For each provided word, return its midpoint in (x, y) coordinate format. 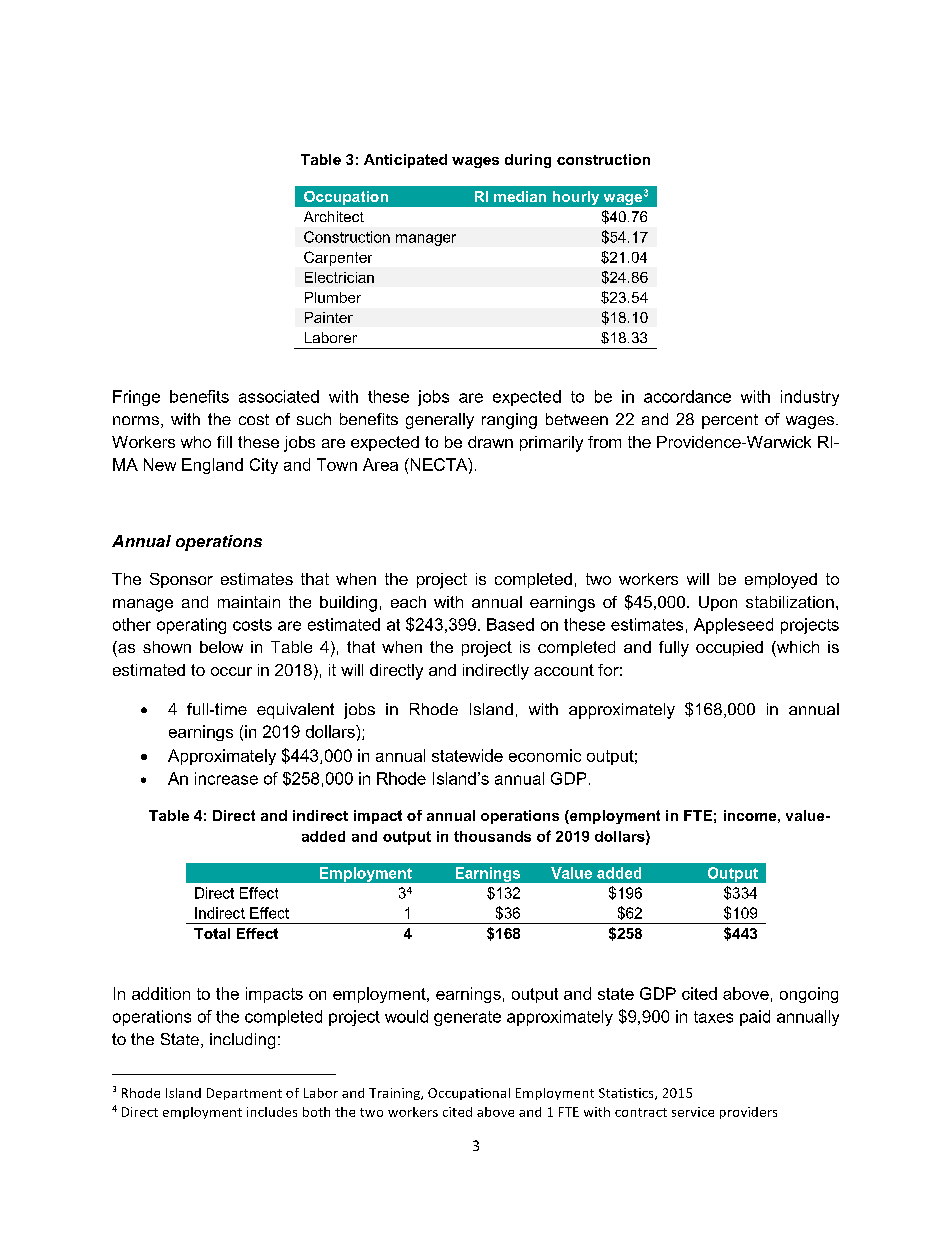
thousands (492, 836)
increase (226, 778)
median (520, 196)
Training (395, 1094)
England (212, 466)
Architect (334, 216)
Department (244, 1094)
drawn (490, 442)
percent (730, 421)
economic (545, 755)
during (528, 161)
